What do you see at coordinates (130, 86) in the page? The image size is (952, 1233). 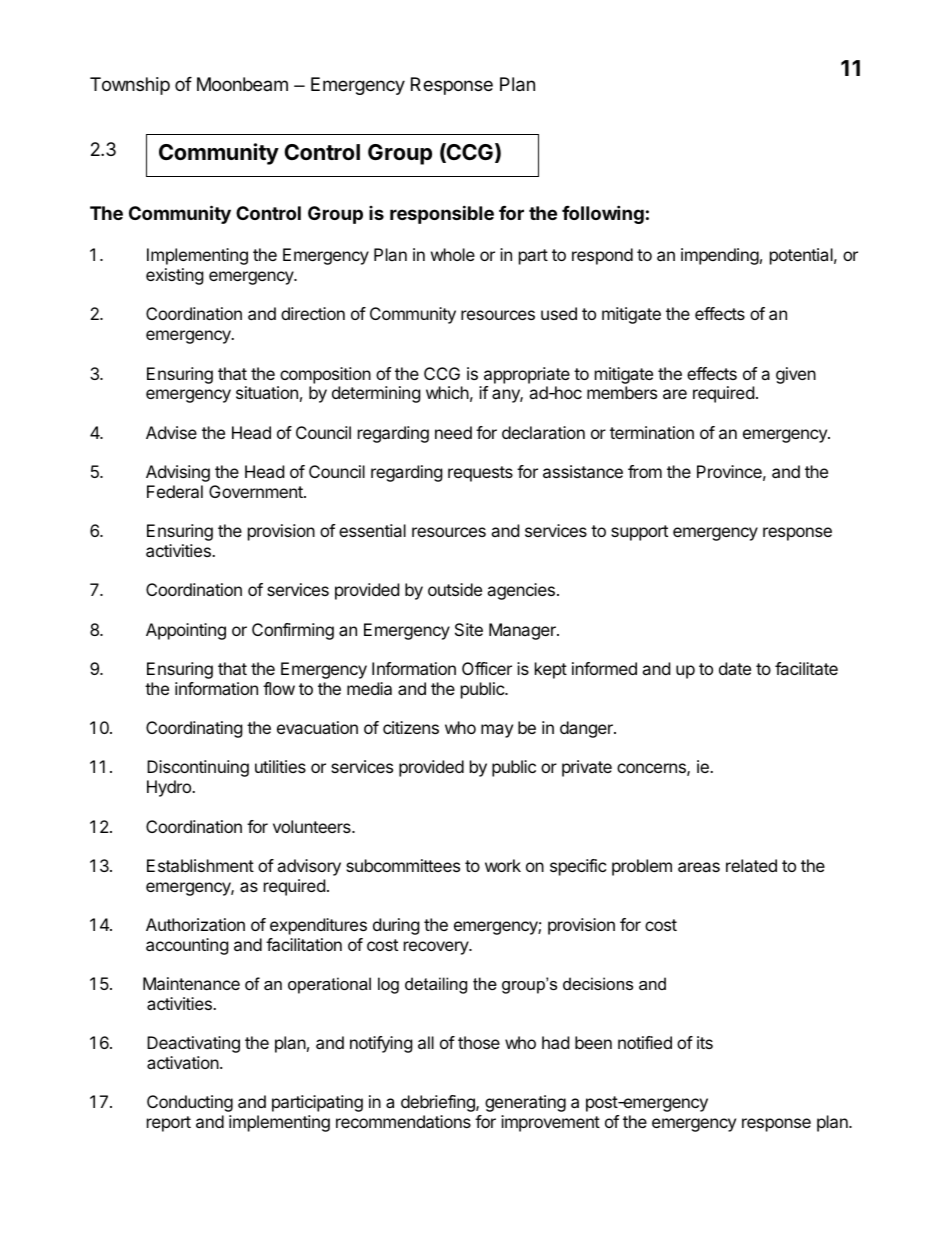 I see `Township` at bounding box center [130, 86].
